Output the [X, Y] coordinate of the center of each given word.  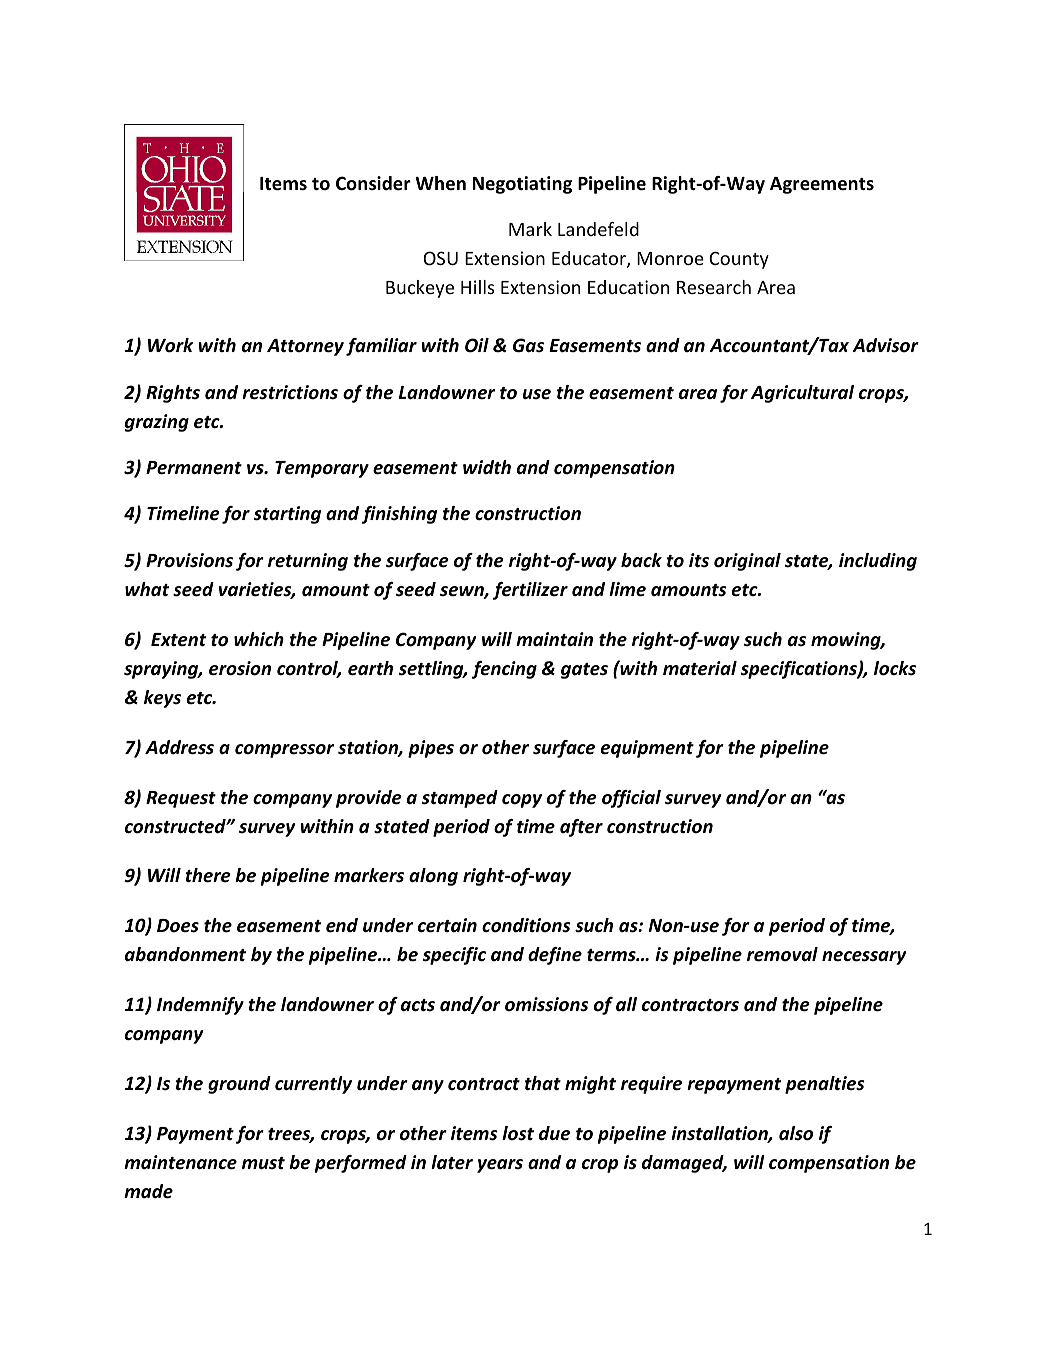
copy [522, 801]
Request [181, 799]
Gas [528, 345]
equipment [647, 749]
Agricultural [802, 394]
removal [782, 954]
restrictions [290, 392]
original [747, 562]
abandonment [185, 954]
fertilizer [530, 591]
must [263, 1163]
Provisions [189, 560]
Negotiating [522, 185]
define [555, 956]
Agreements [822, 185]
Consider [373, 183]
